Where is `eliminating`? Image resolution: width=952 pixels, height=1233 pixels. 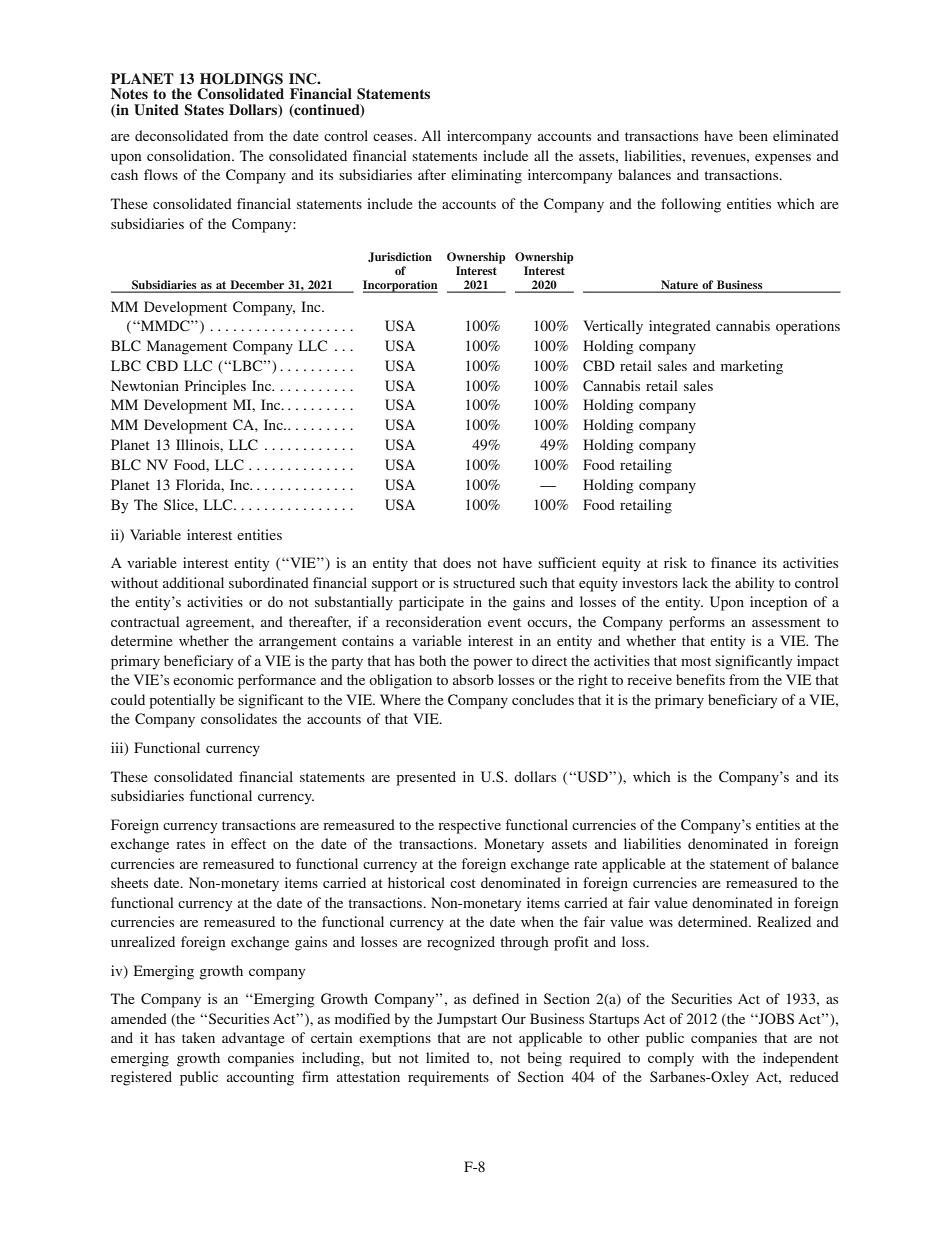
eliminating is located at coordinates (486, 176).
